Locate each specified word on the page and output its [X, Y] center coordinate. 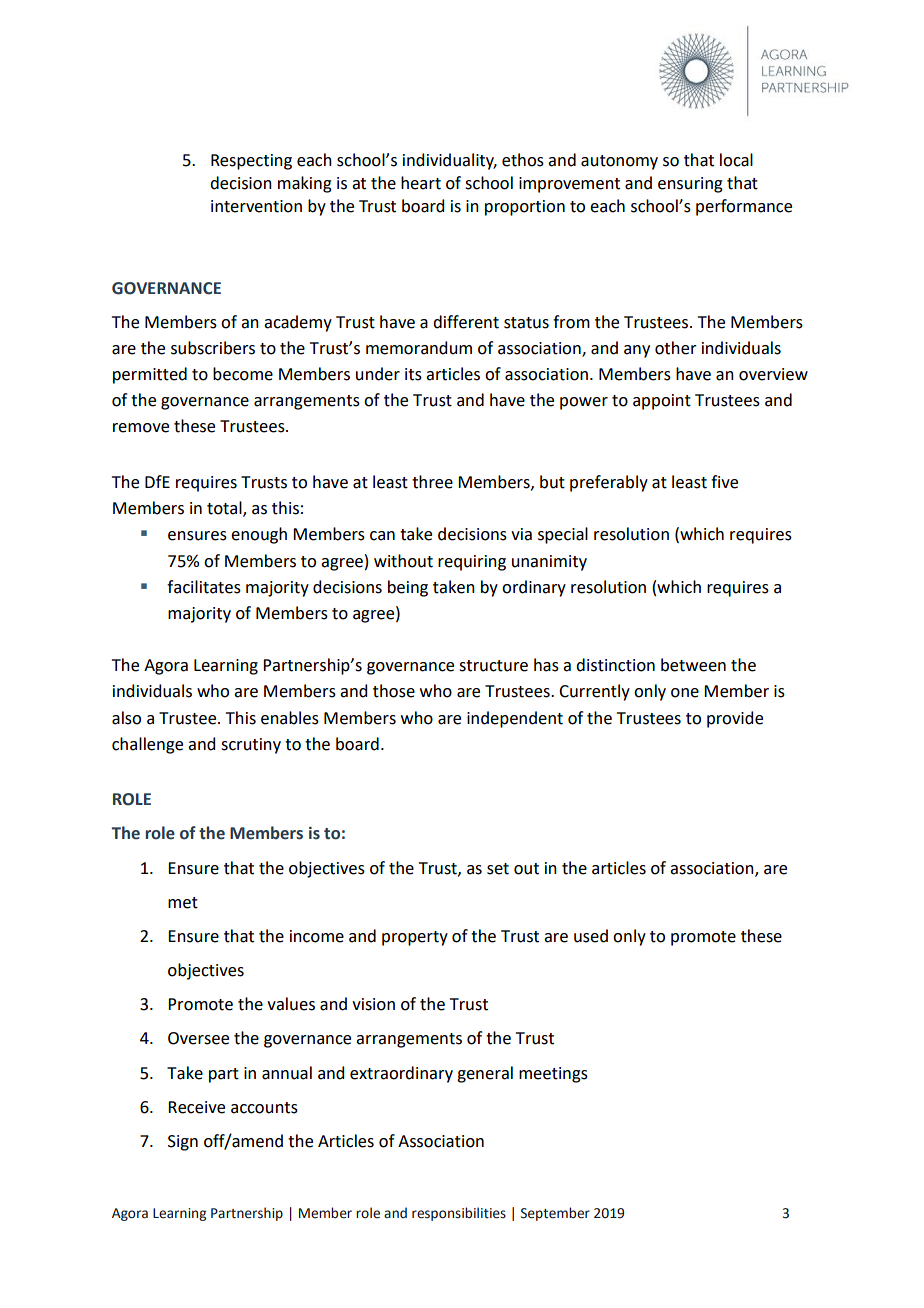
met [183, 903]
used [591, 936]
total [225, 509]
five [724, 482]
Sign [183, 1143]
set [498, 869]
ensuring [690, 185]
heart [421, 183]
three [432, 482]
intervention [256, 206]
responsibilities [459, 1214]
